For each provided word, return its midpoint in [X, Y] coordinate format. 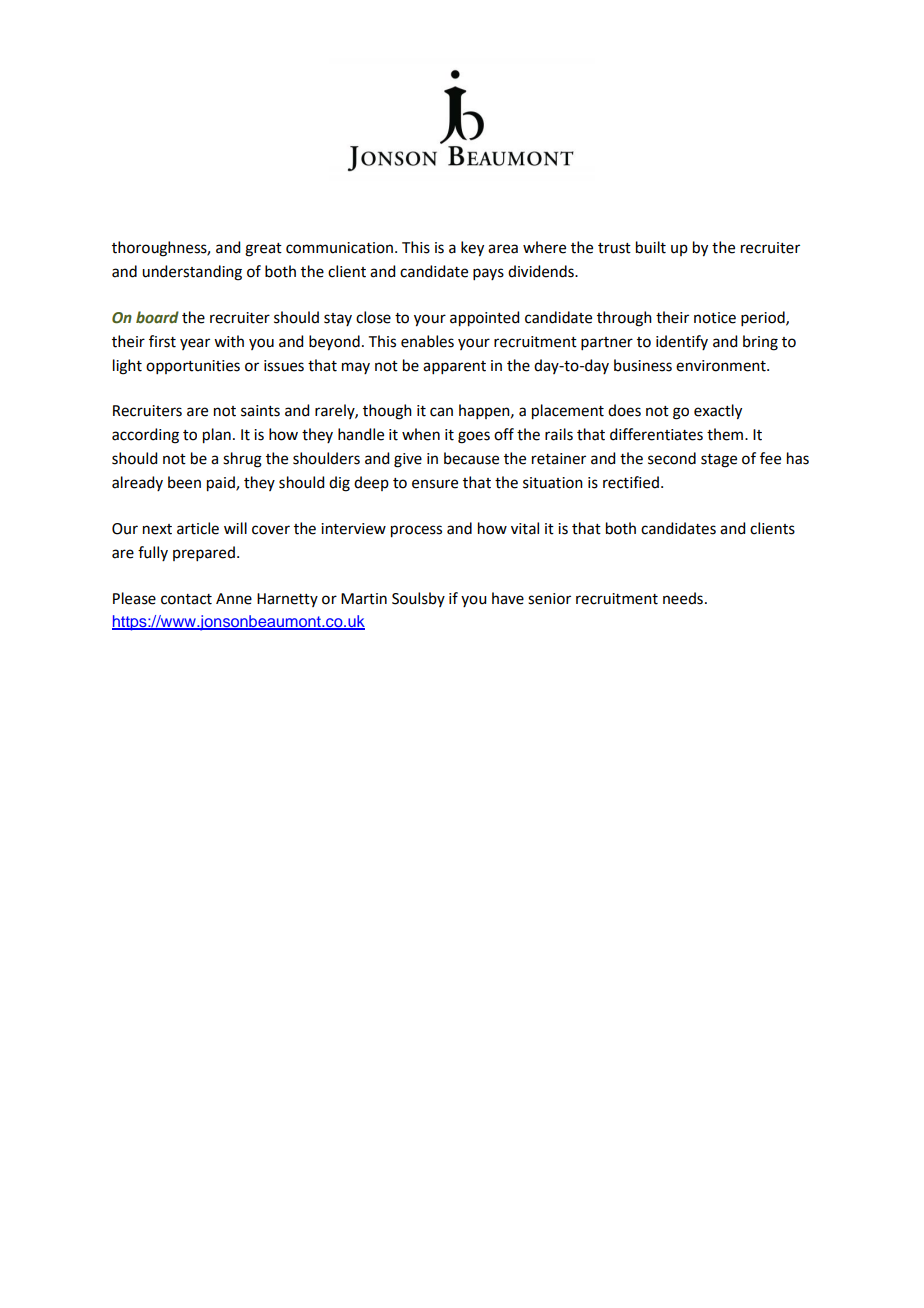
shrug [242, 460]
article [198, 528]
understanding [192, 273]
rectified [631, 482]
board [157, 317]
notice [715, 318]
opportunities [193, 367]
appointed [484, 319]
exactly [718, 412]
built [651, 247]
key [472, 249]
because [471, 458]
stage [719, 461]
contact [186, 599]
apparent [454, 367]
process [416, 531]
